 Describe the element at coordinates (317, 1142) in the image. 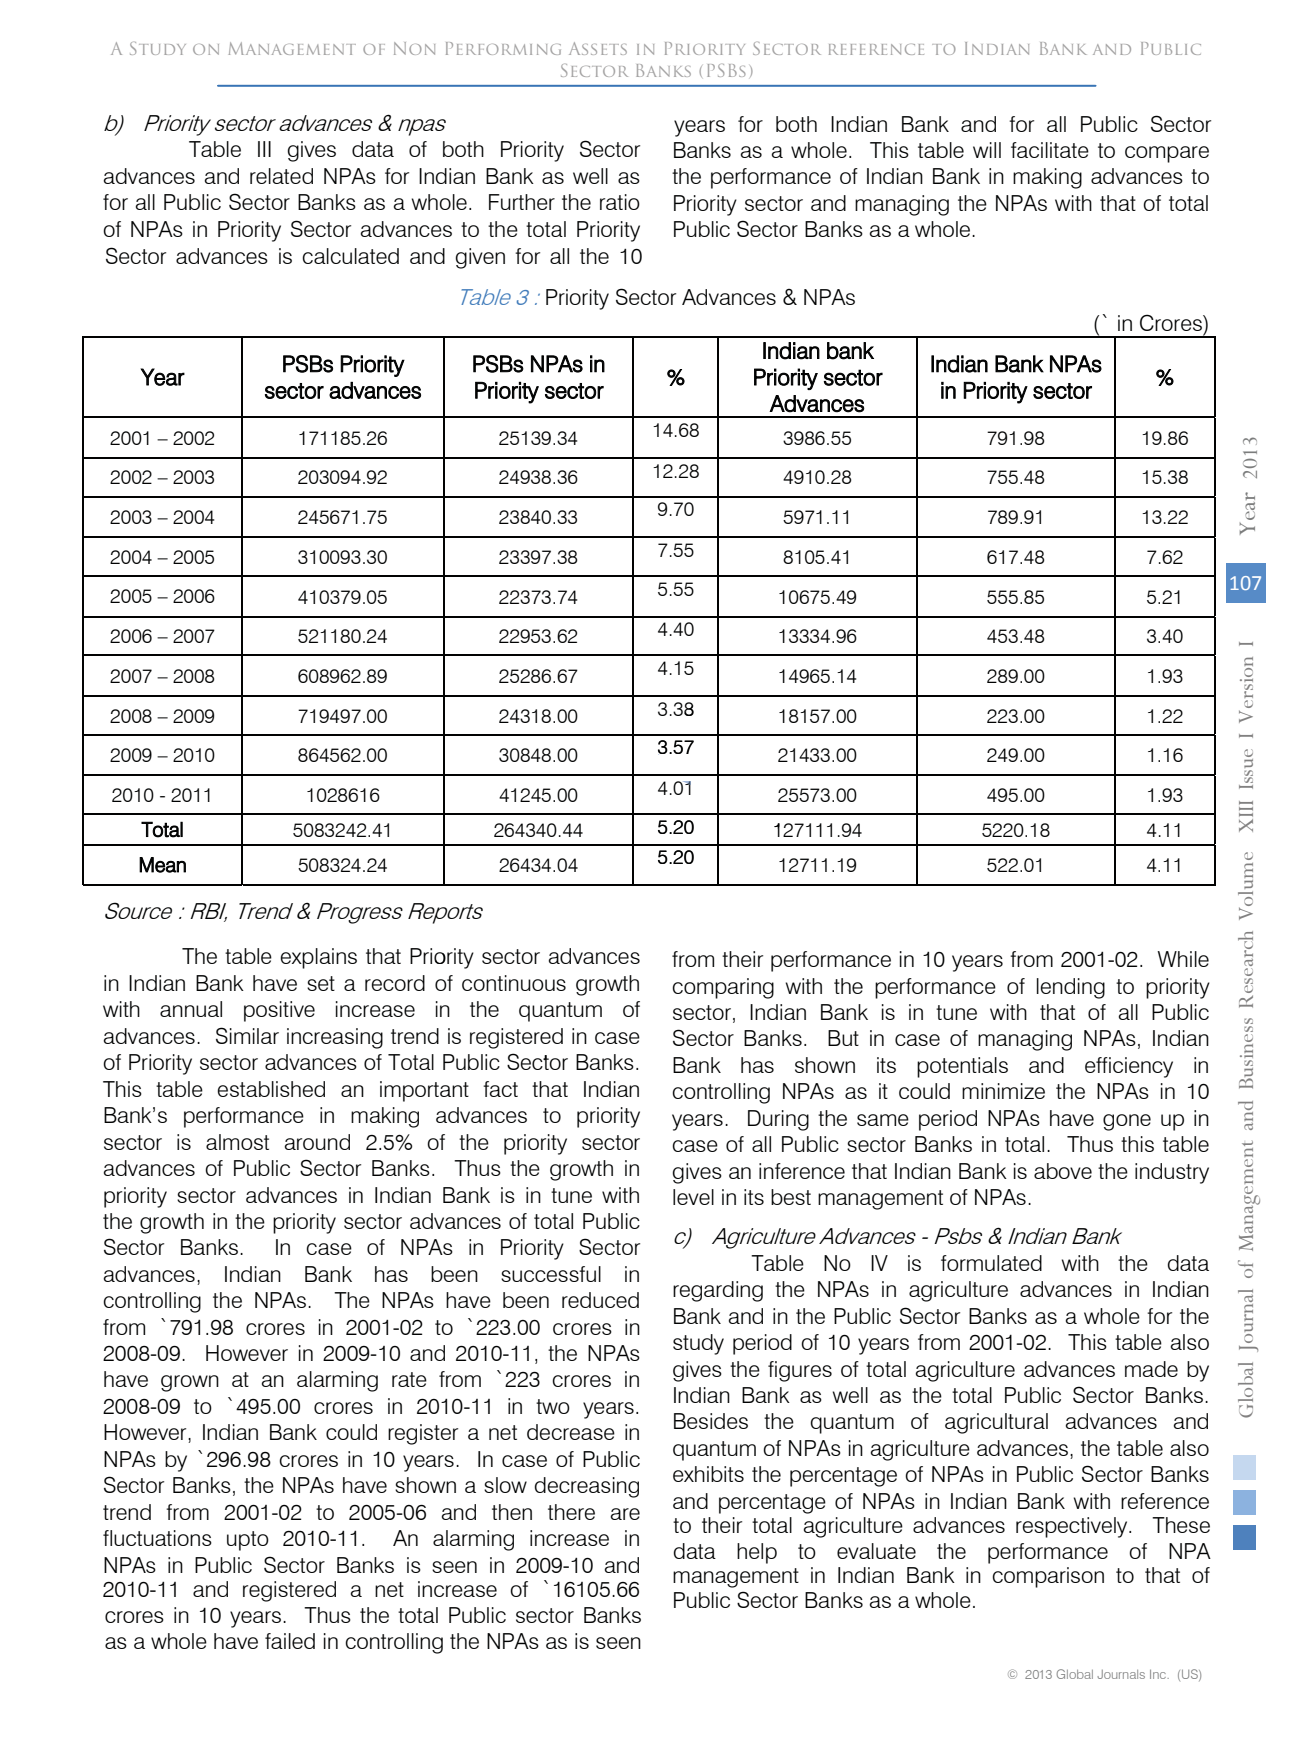

I see `around` at that location.
